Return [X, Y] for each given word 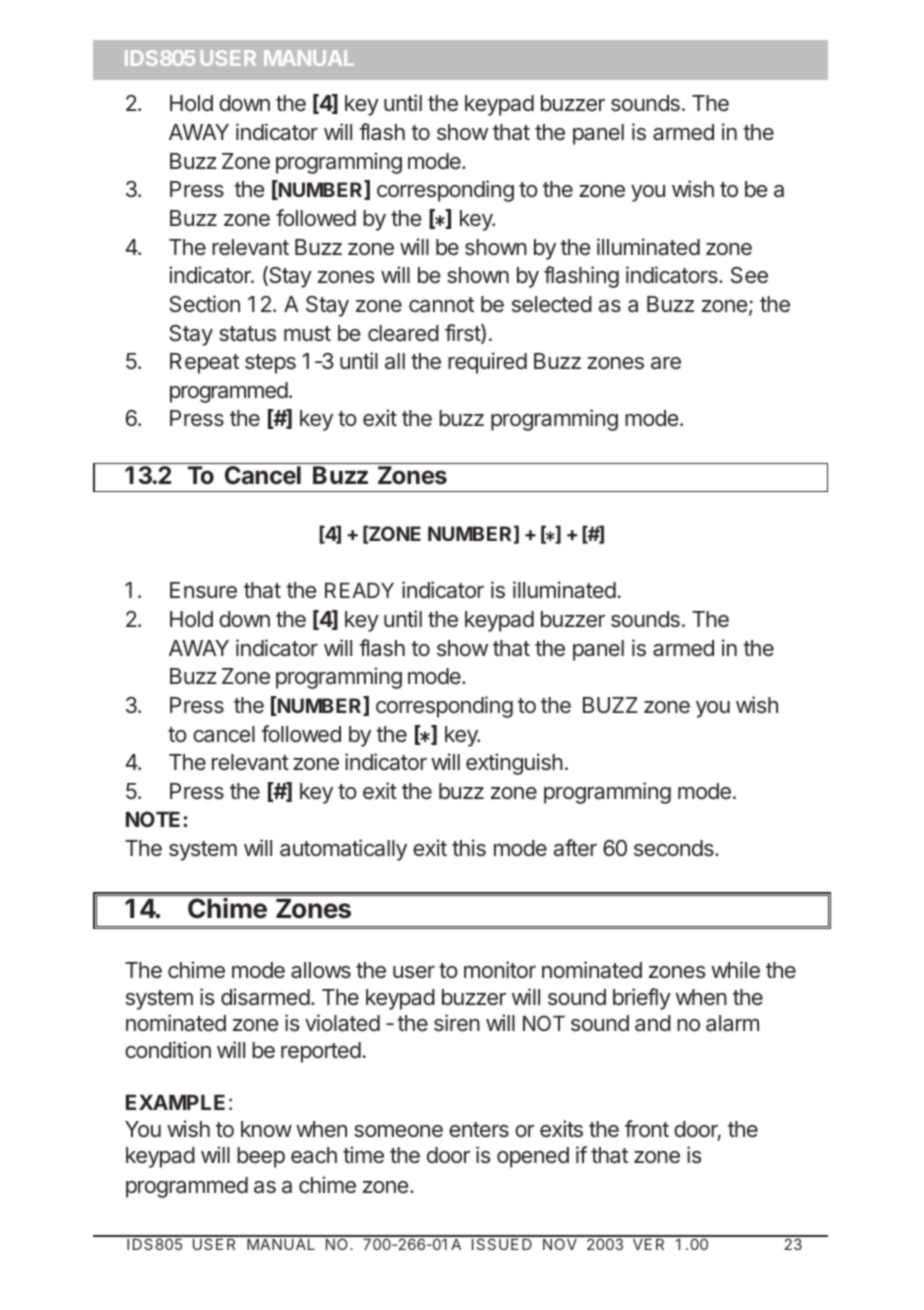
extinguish [514, 764]
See [749, 275]
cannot [441, 305]
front [647, 1128]
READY [359, 590]
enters [479, 1130]
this [469, 847]
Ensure [203, 590]
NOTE [155, 819]
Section [204, 304]
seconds [675, 848]
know [266, 1129]
